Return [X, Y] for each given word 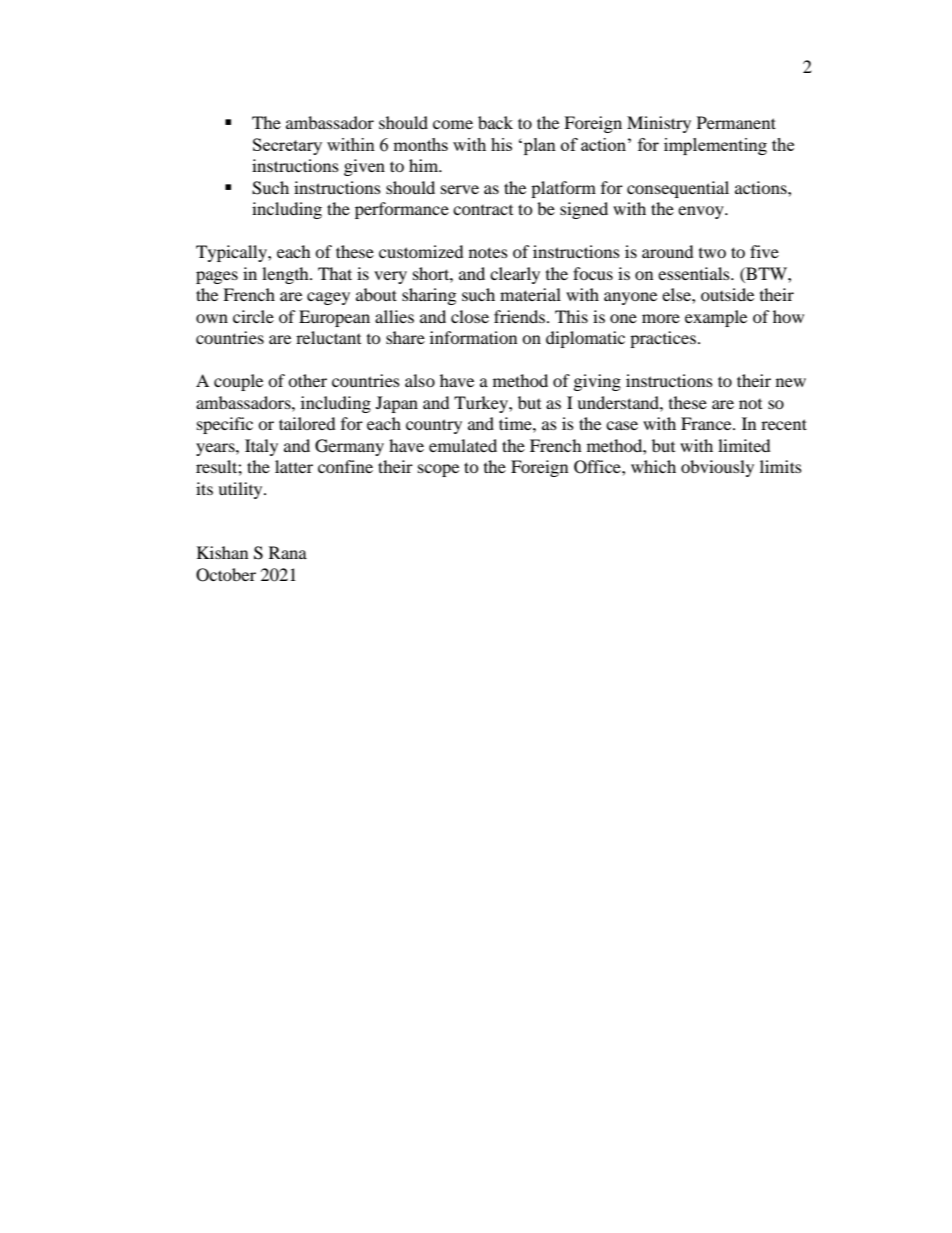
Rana [288, 552]
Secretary [287, 146]
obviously [717, 468]
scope [438, 470]
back [495, 122]
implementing [715, 146]
